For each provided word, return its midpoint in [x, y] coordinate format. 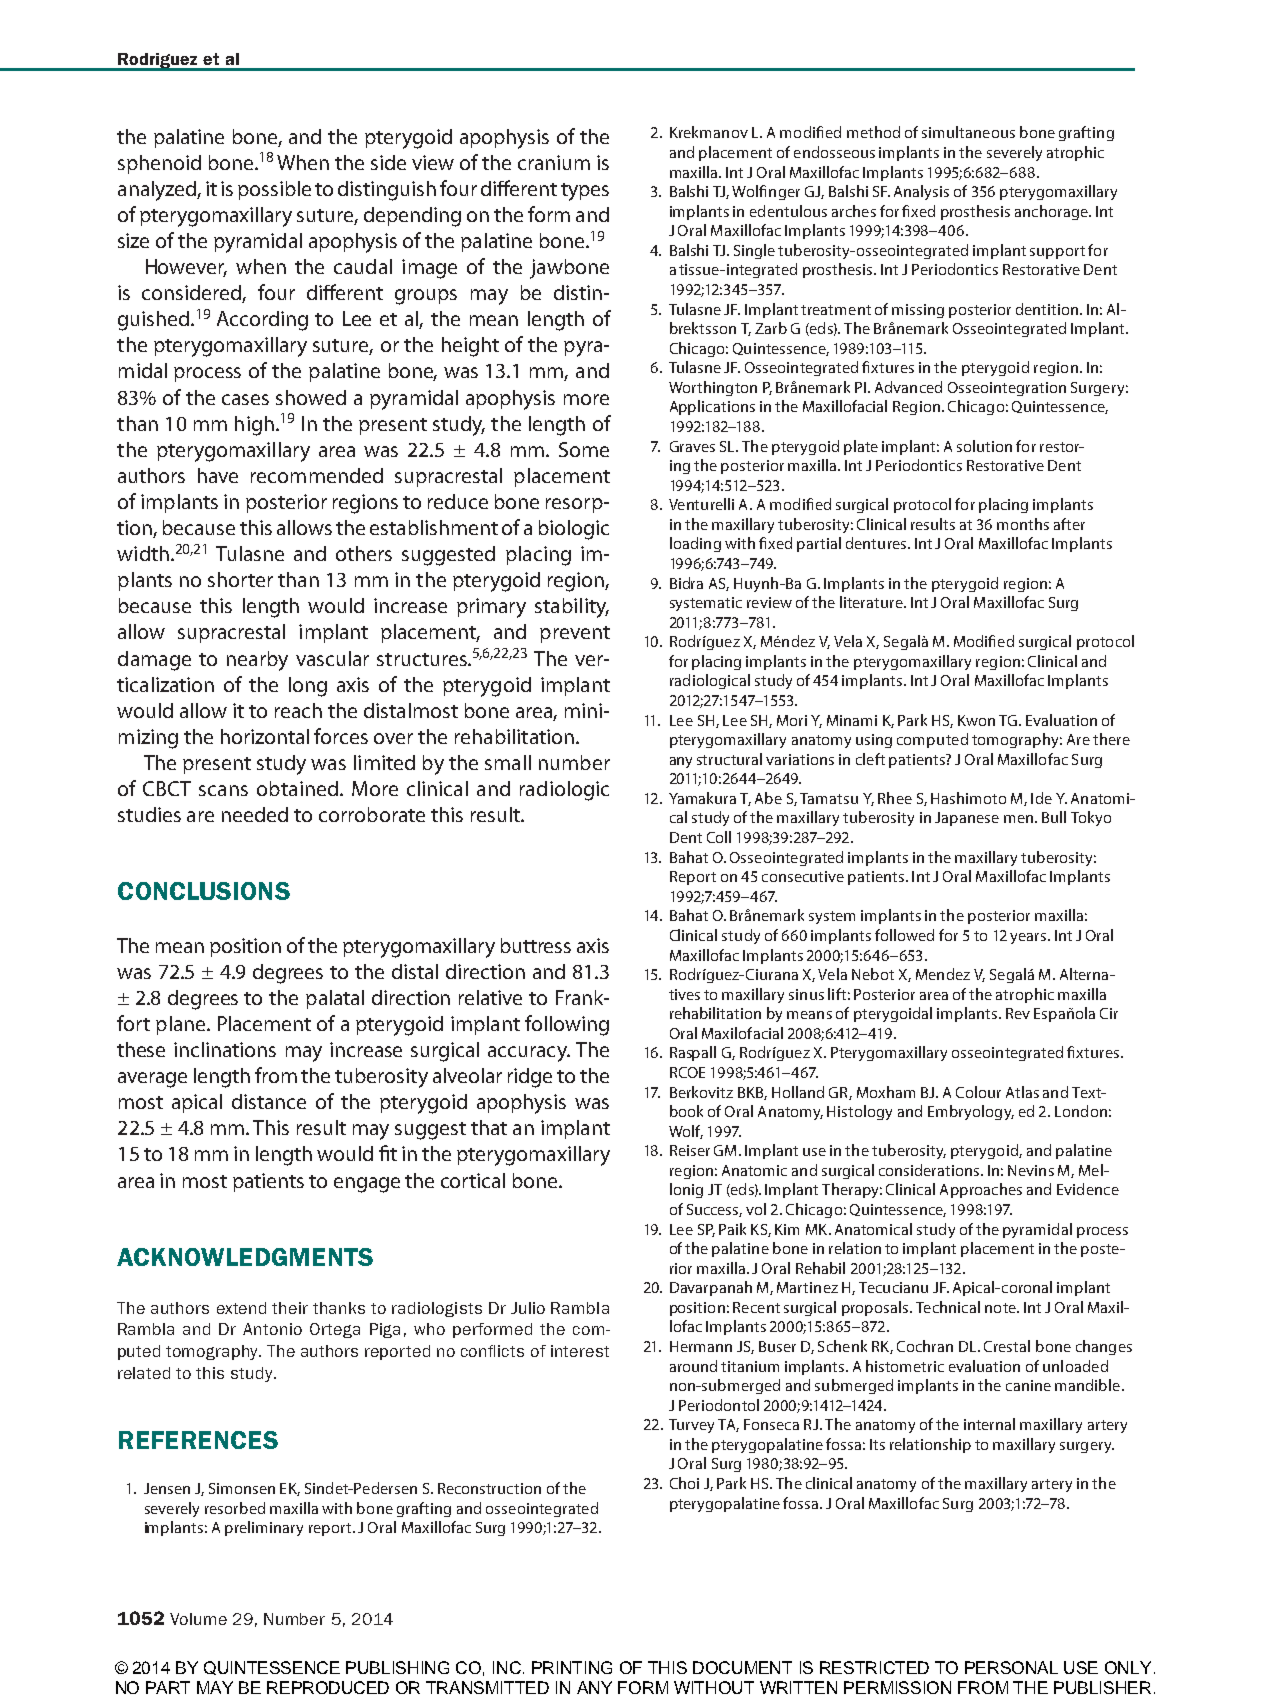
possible [274, 190]
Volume [198, 1619]
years [1029, 938]
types [585, 192]
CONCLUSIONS [204, 891]
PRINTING [572, 1667]
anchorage [1052, 212]
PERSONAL [1011, 1667]
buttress [536, 945]
